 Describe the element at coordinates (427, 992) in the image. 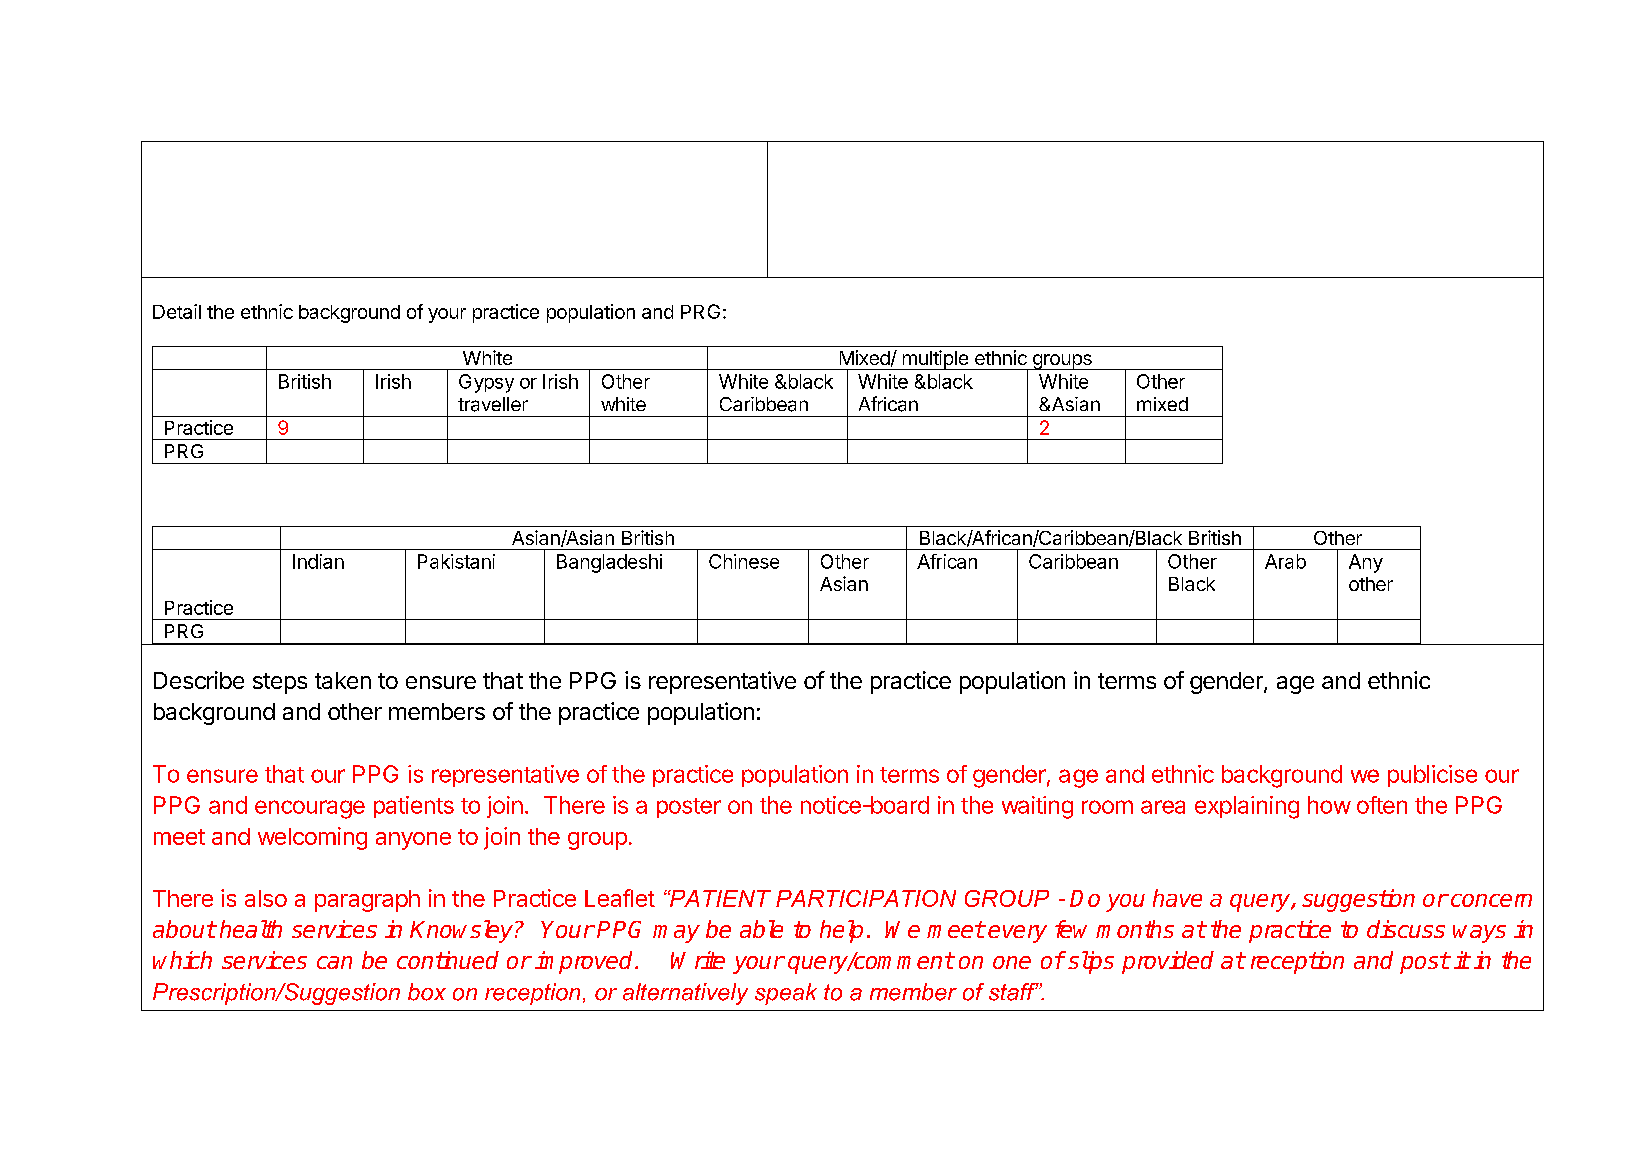

I see `box` at that location.
